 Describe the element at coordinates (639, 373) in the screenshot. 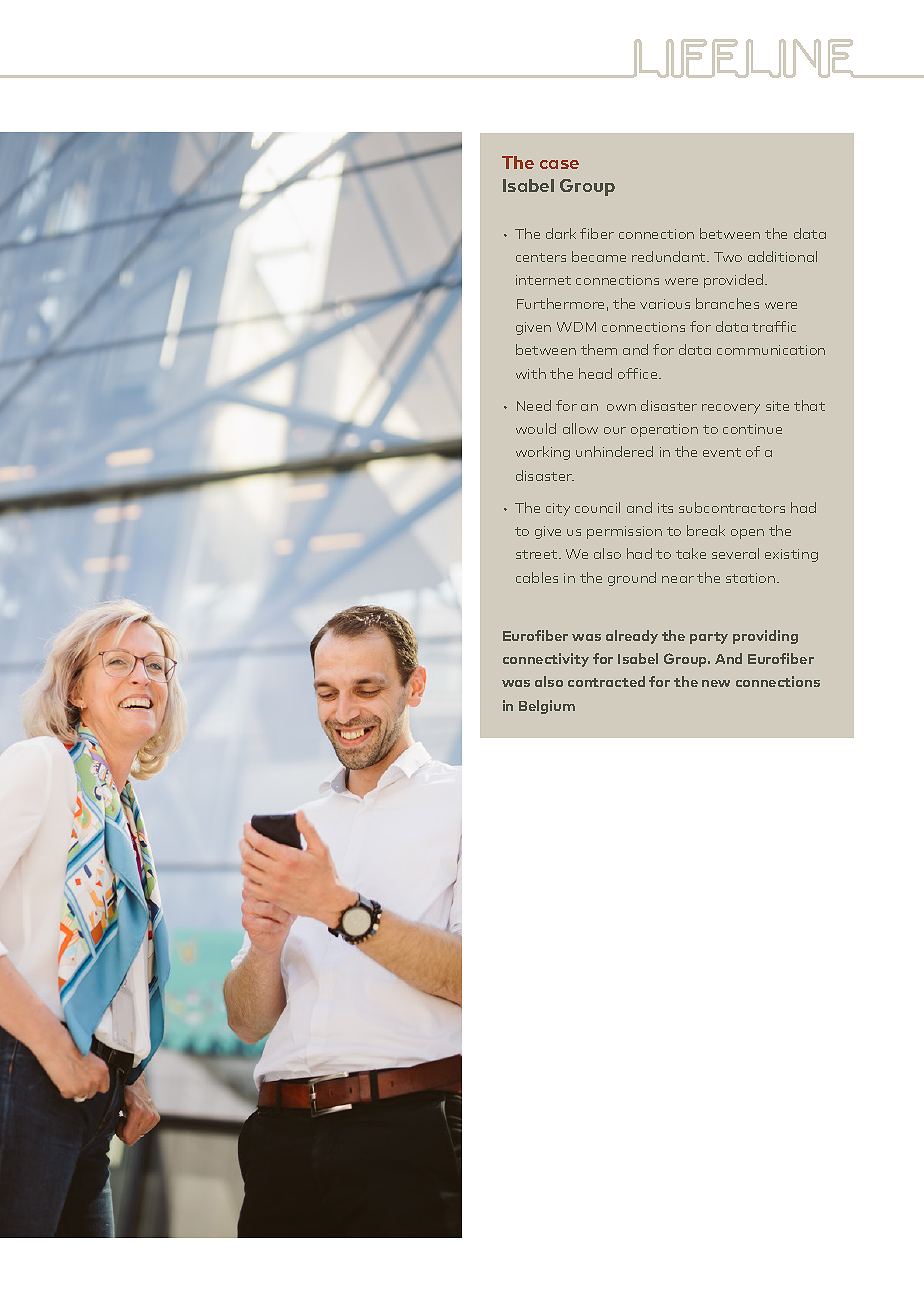

I see `office` at that location.
